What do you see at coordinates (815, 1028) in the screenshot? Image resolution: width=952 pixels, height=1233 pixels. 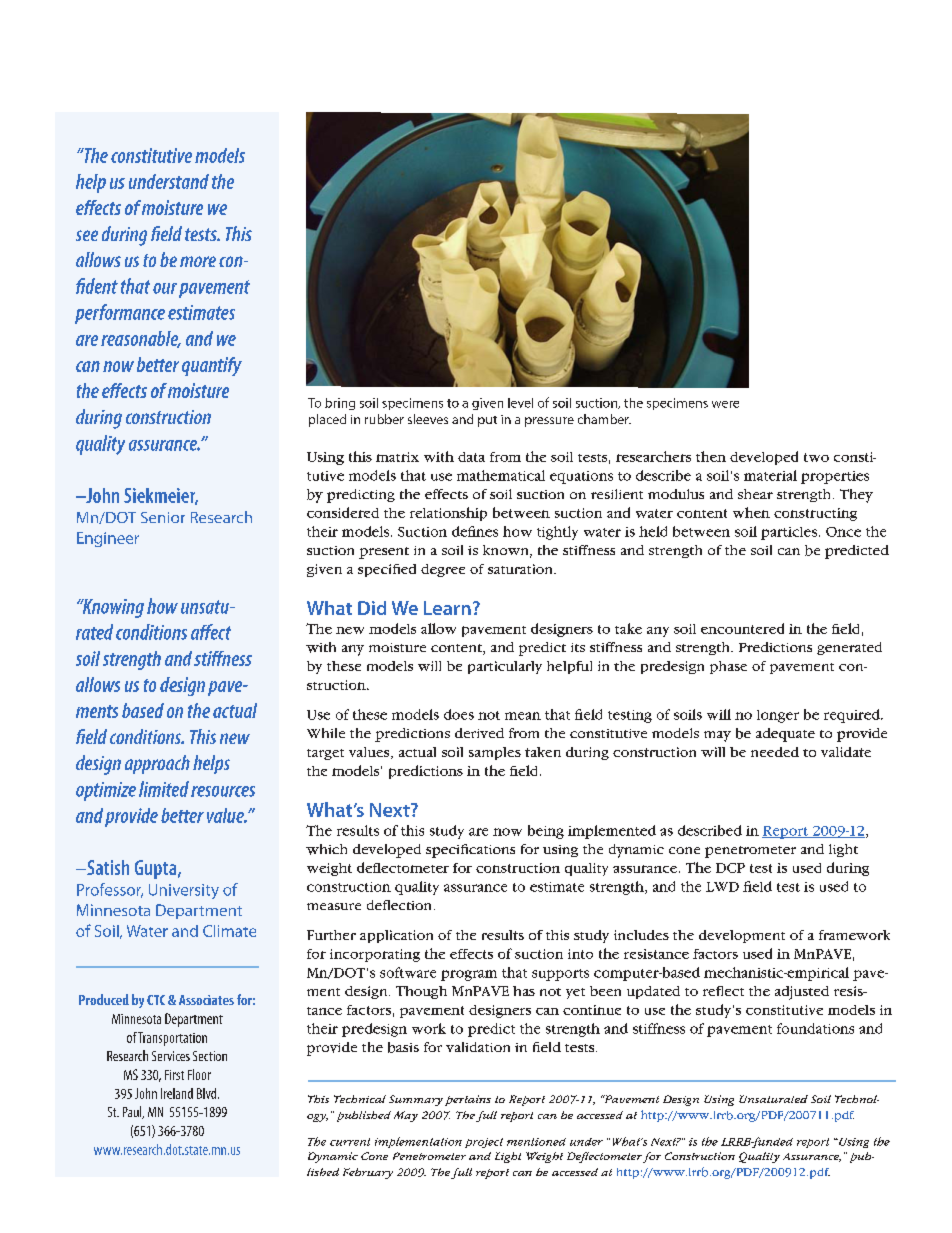 I see `foundations` at bounding box center [815, 1028].
